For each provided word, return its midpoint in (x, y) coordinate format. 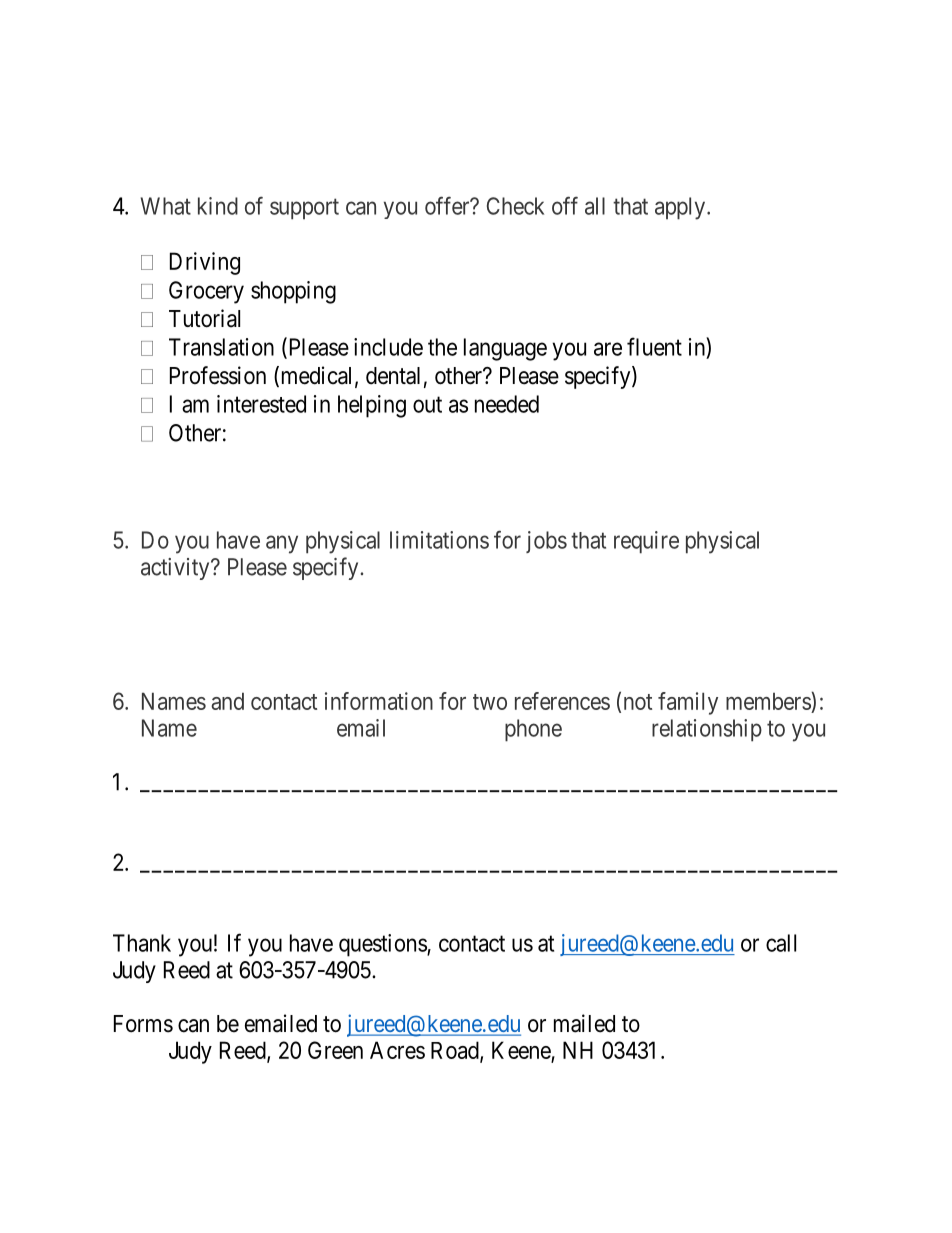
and (227, 701)
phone (533, 730)
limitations (439, 540)
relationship (707, 730)
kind (218, 206)
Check (515, 206)
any (282, 544)
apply (681, 208)
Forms (143, 1024)
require (646, 542)
